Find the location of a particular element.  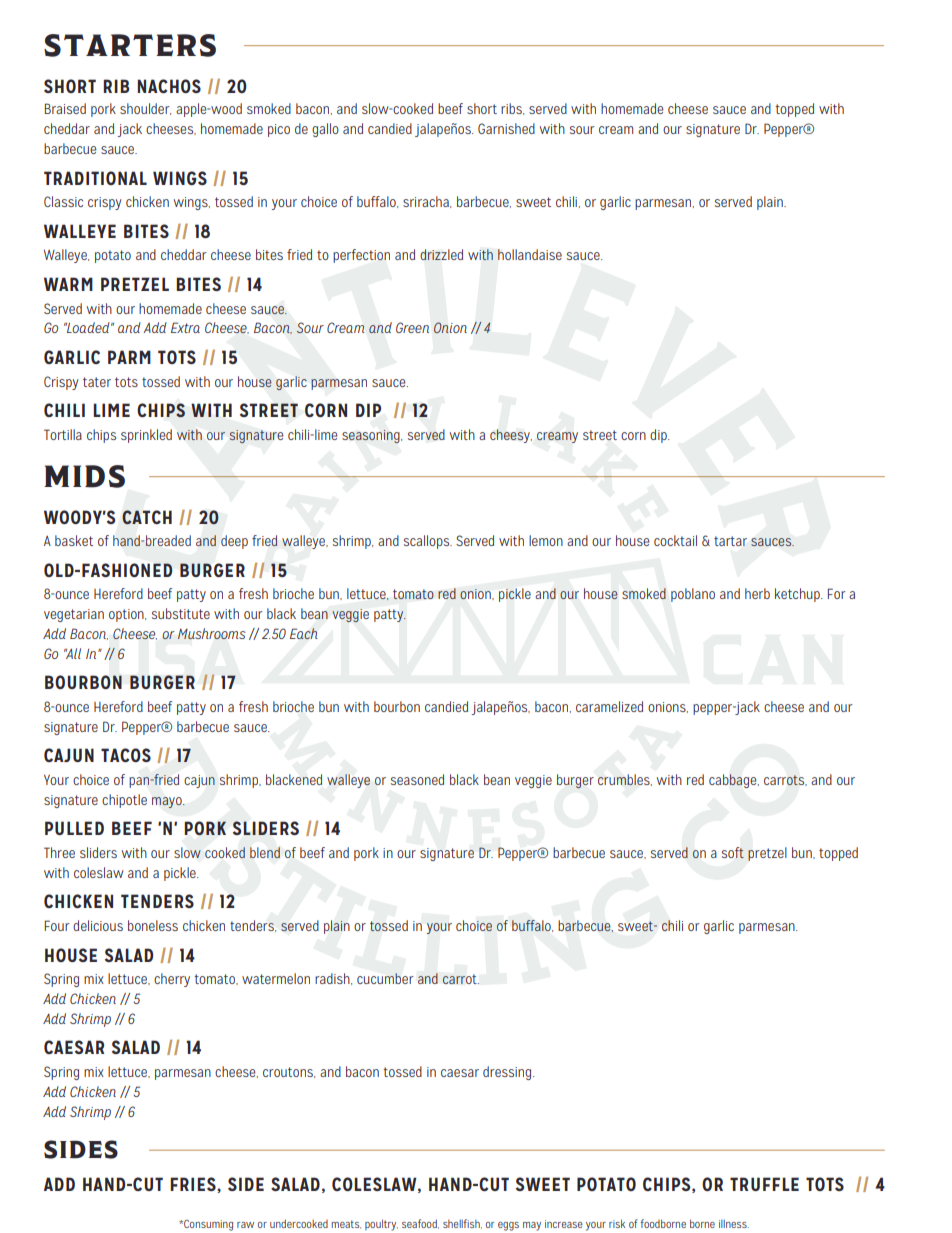

Garnished is located at coordinates (506, 128).
